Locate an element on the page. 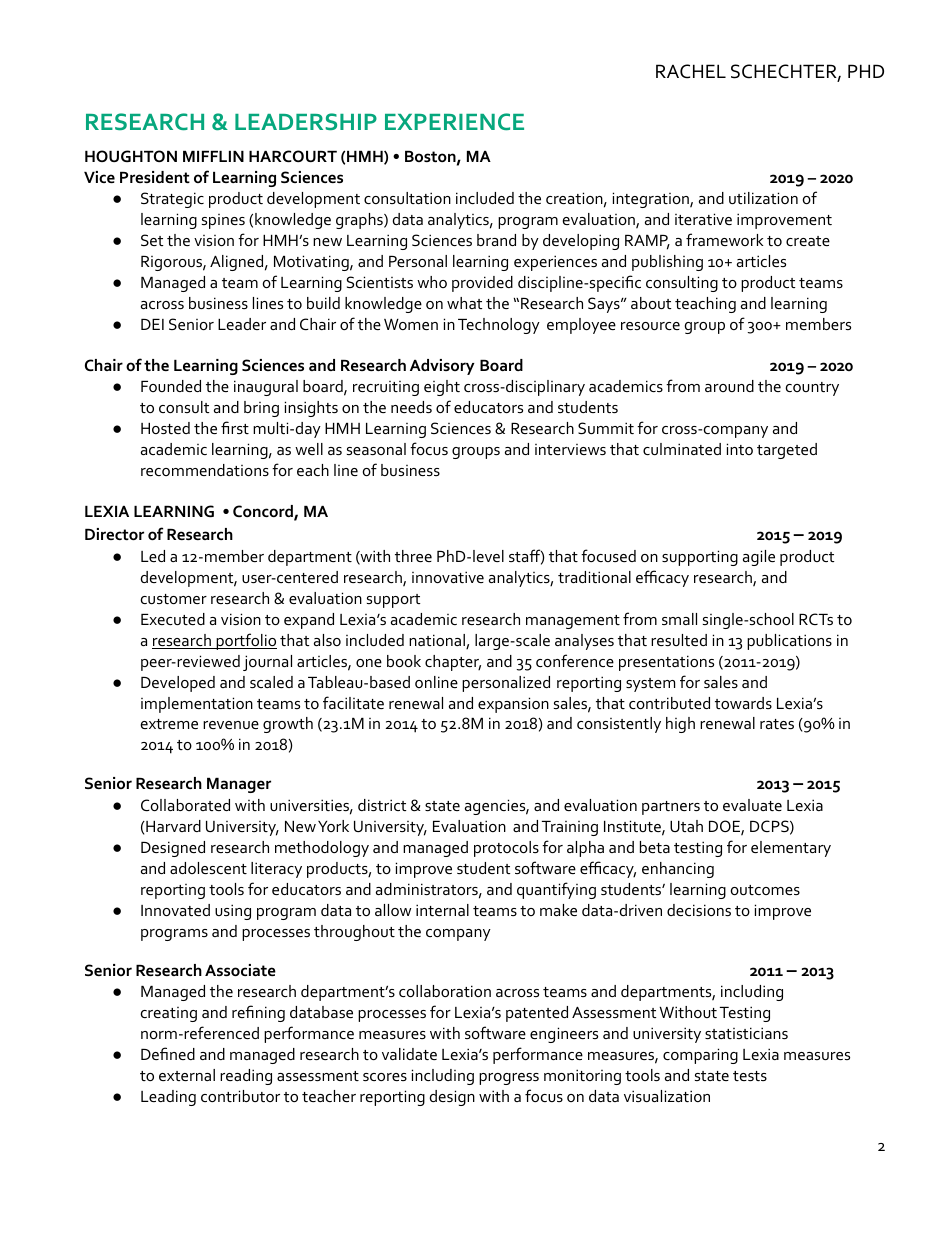 The width and height of the image is (952, 1233). recommendations is located at coordinates (205, 470).
